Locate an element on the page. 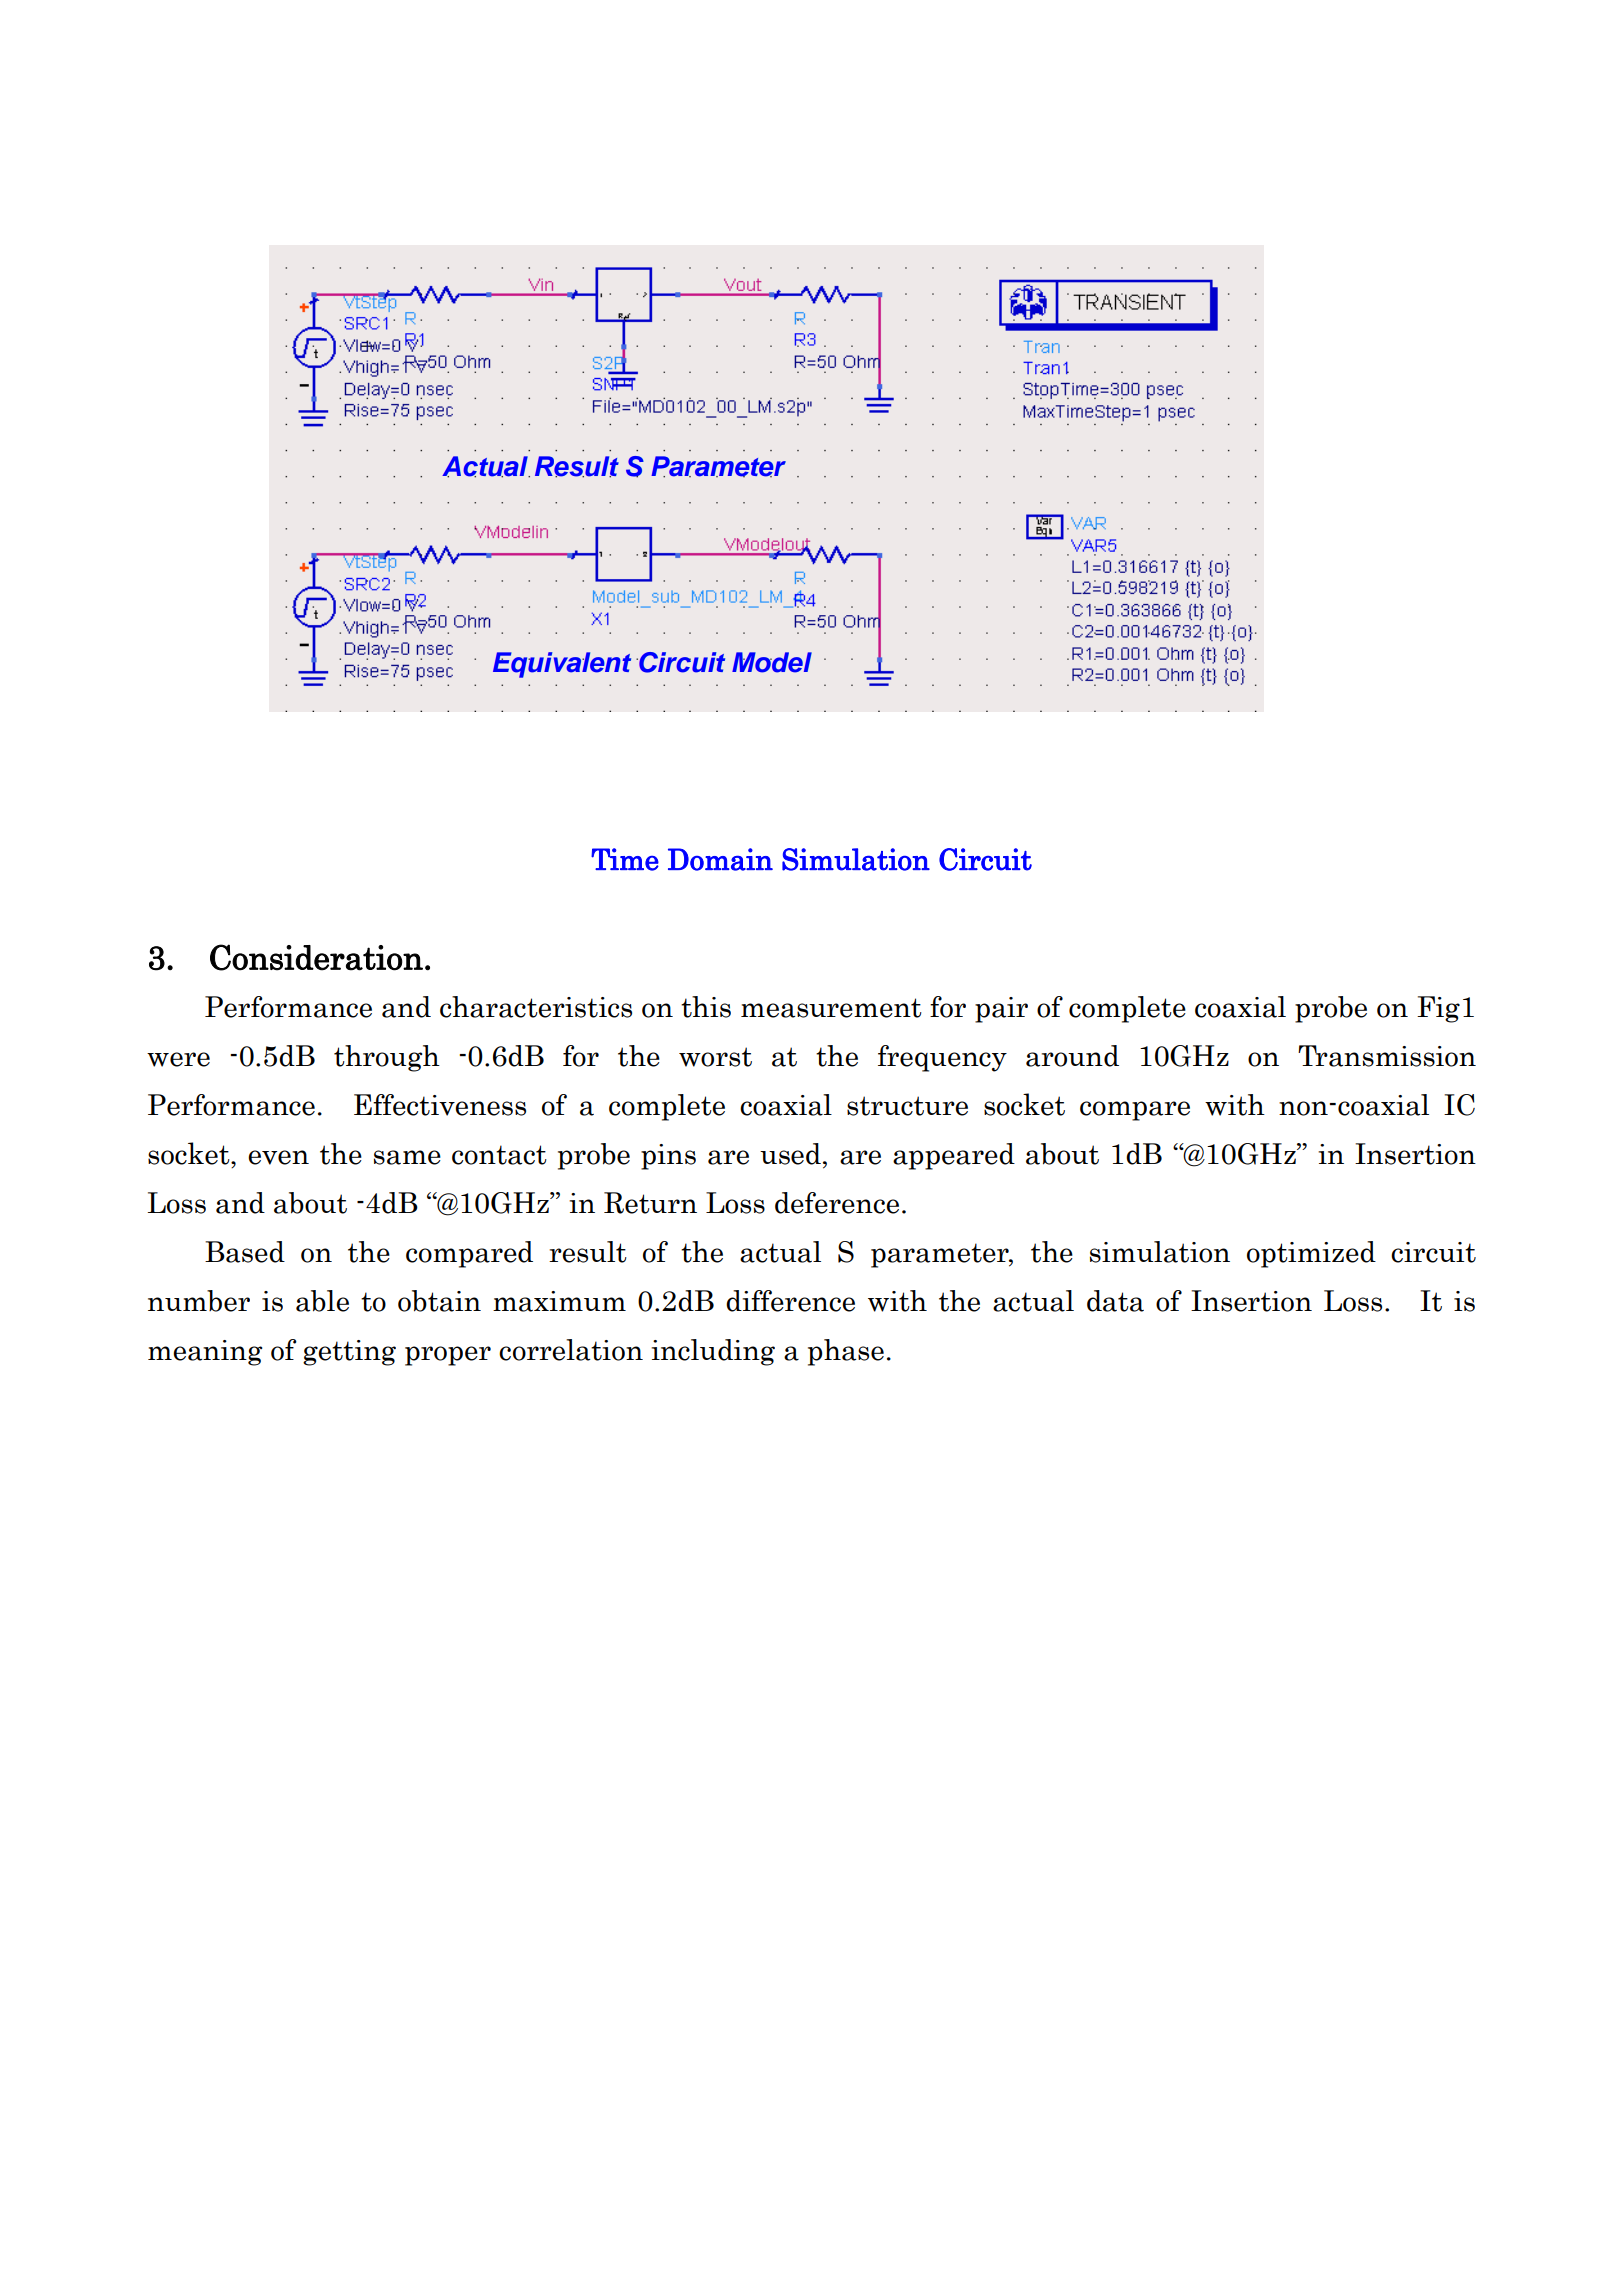 The image size is (1623, 2295). phase is located at coordinates (846, 1352).
